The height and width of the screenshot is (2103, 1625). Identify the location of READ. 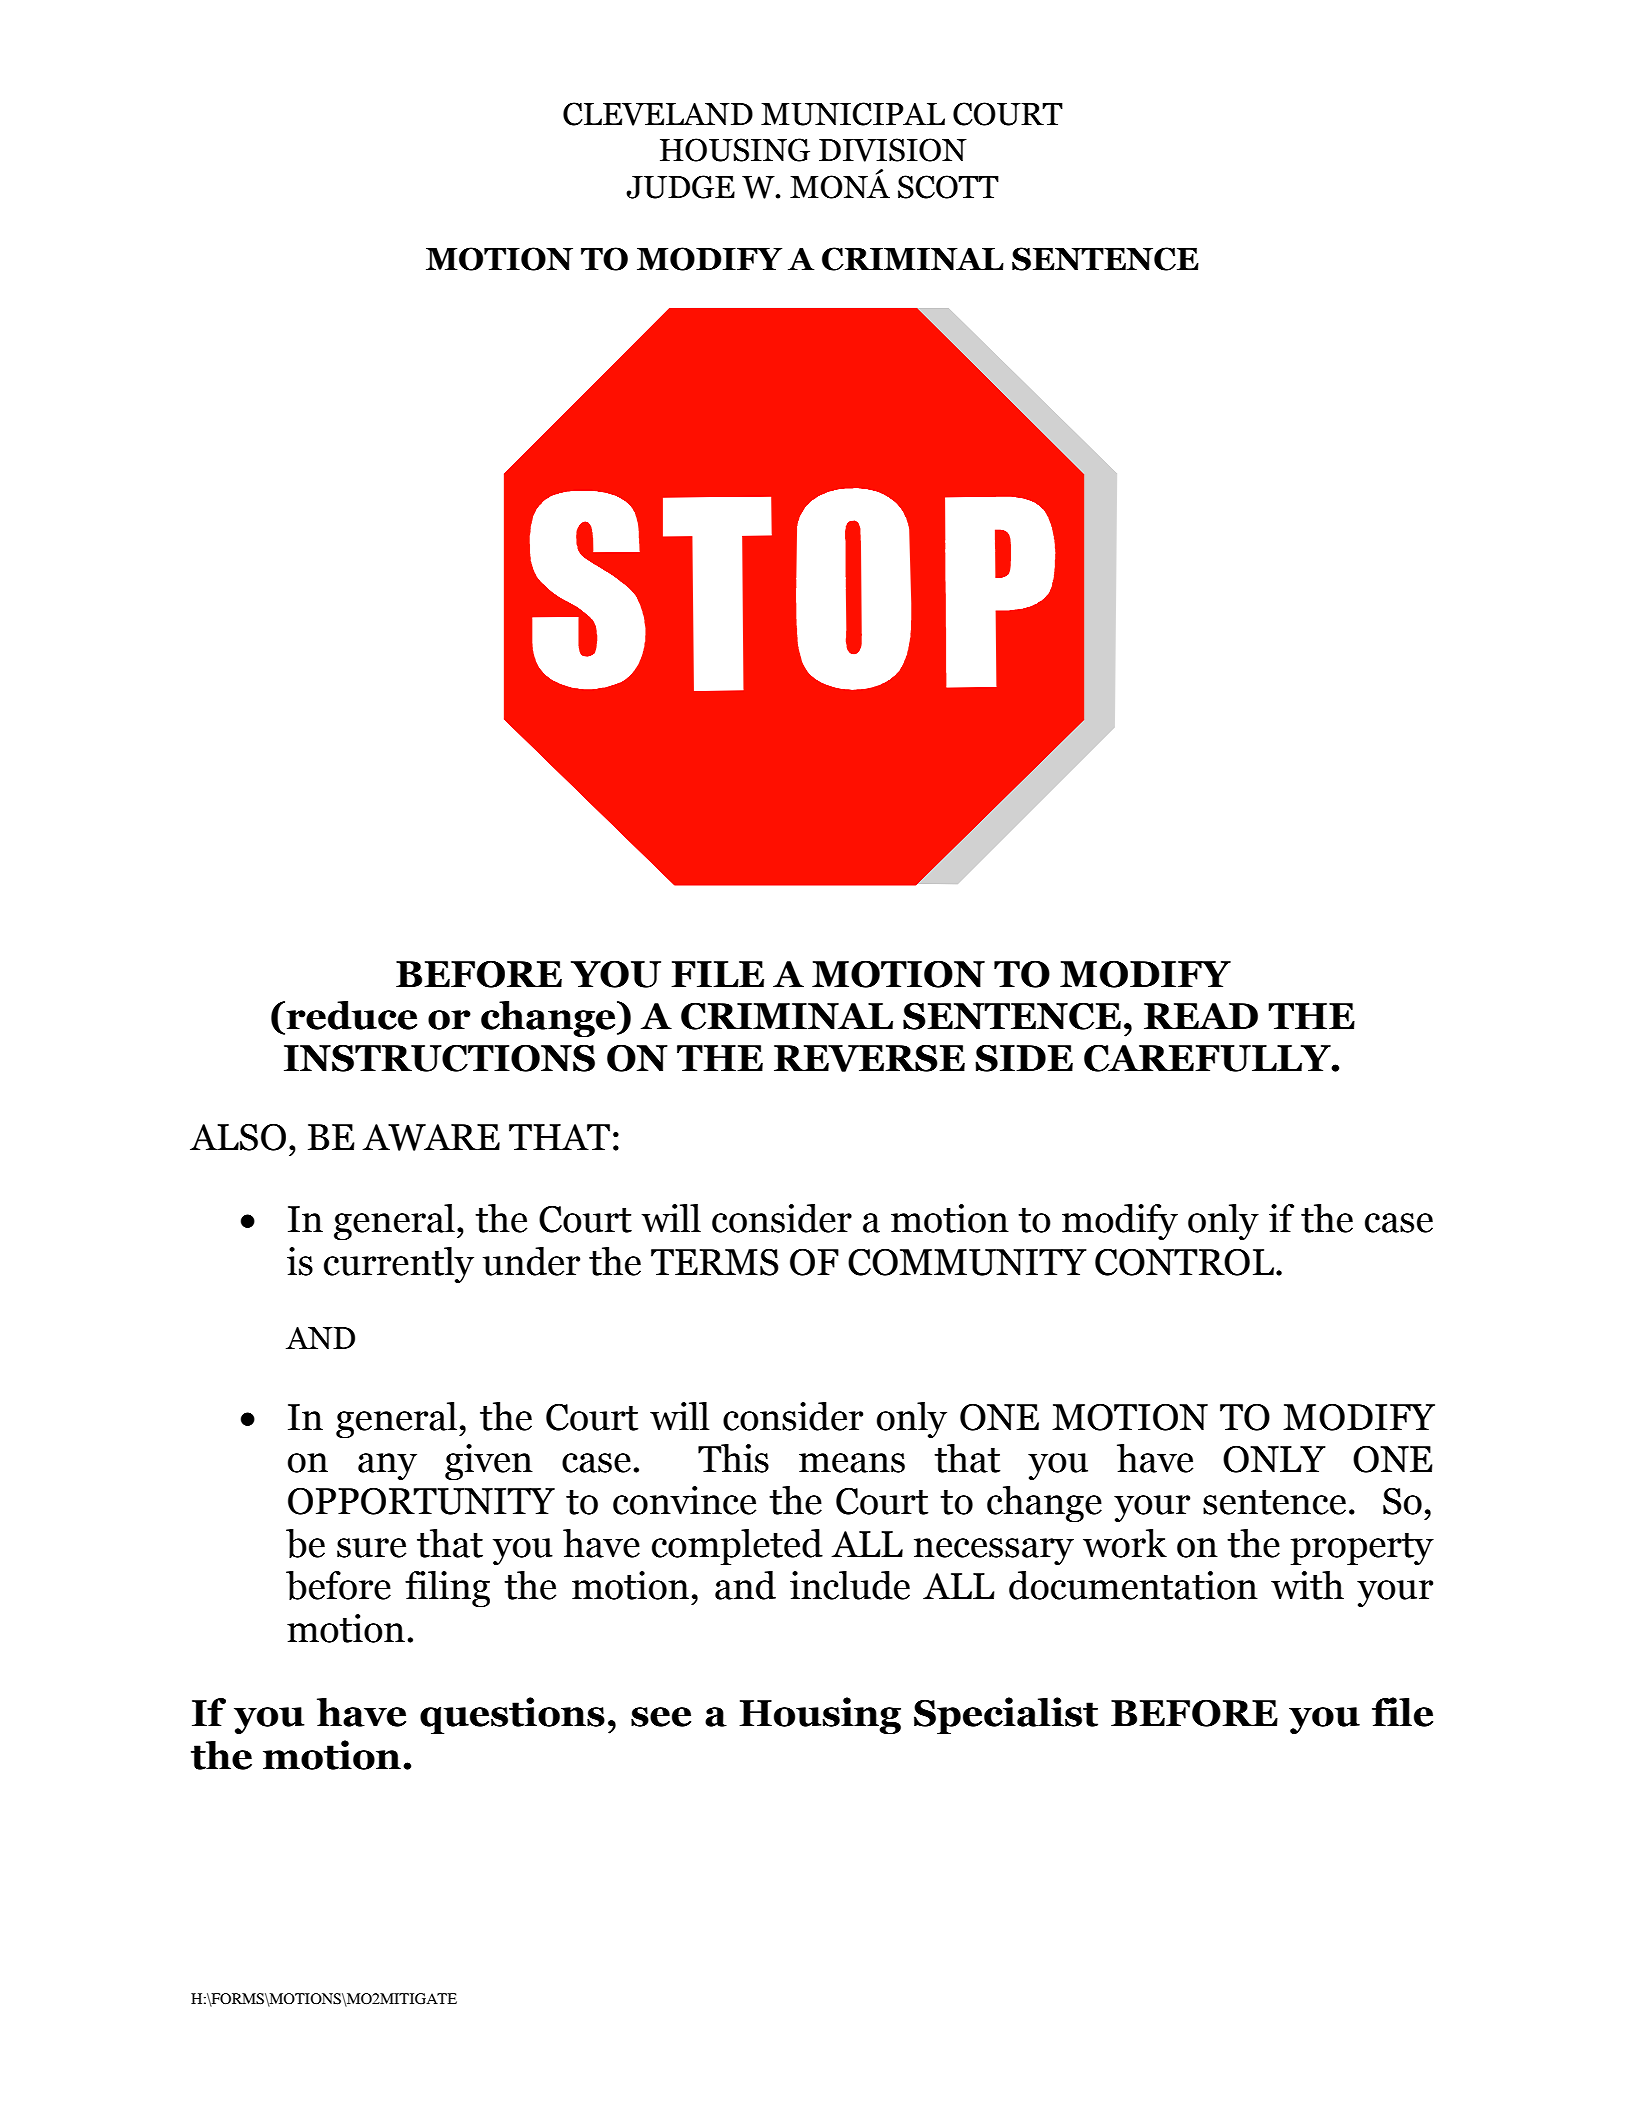
(1201, 1016).
